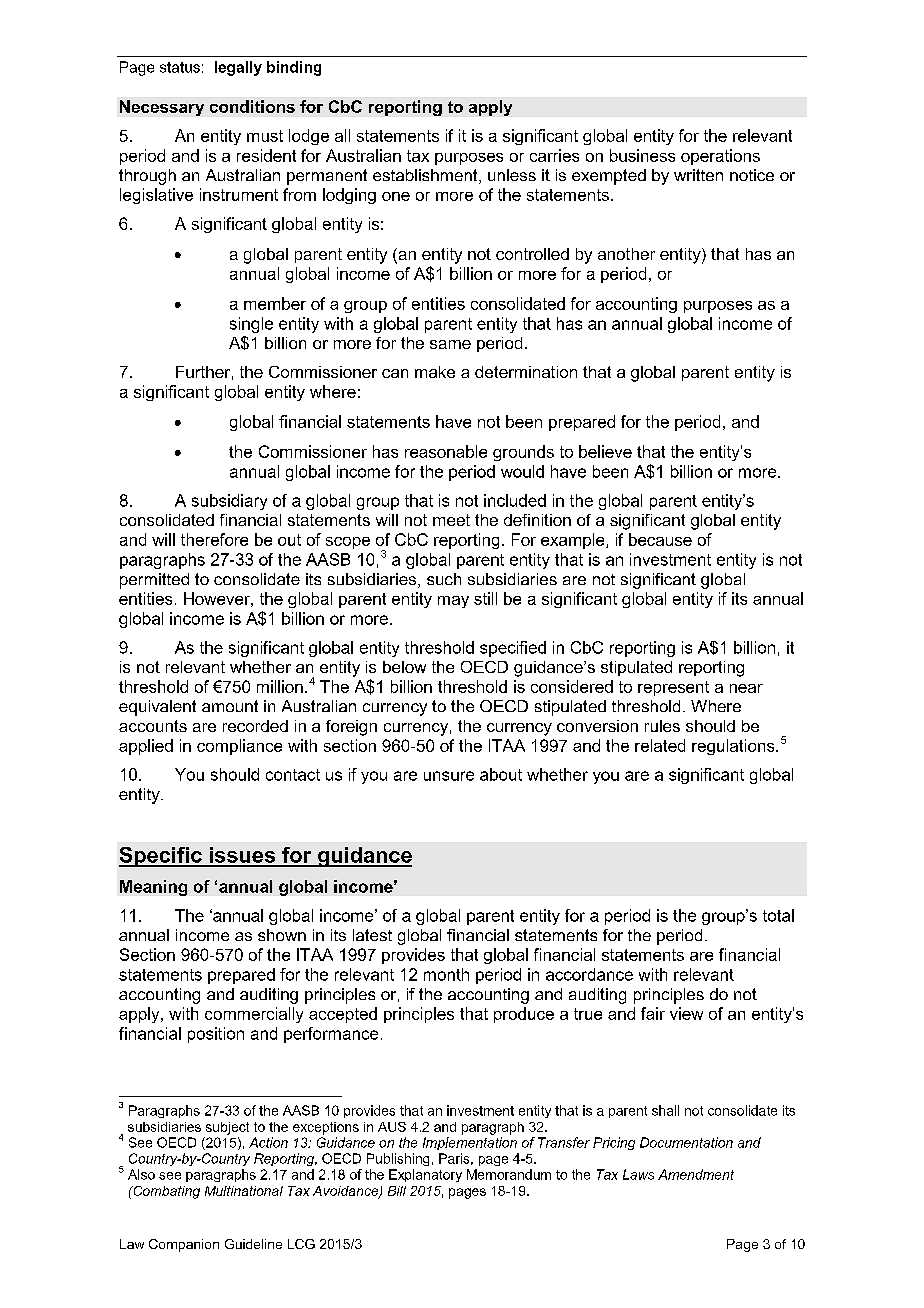  Describe the element at coordinates (778, 915) in the screenshot. I see `total` at that location.
